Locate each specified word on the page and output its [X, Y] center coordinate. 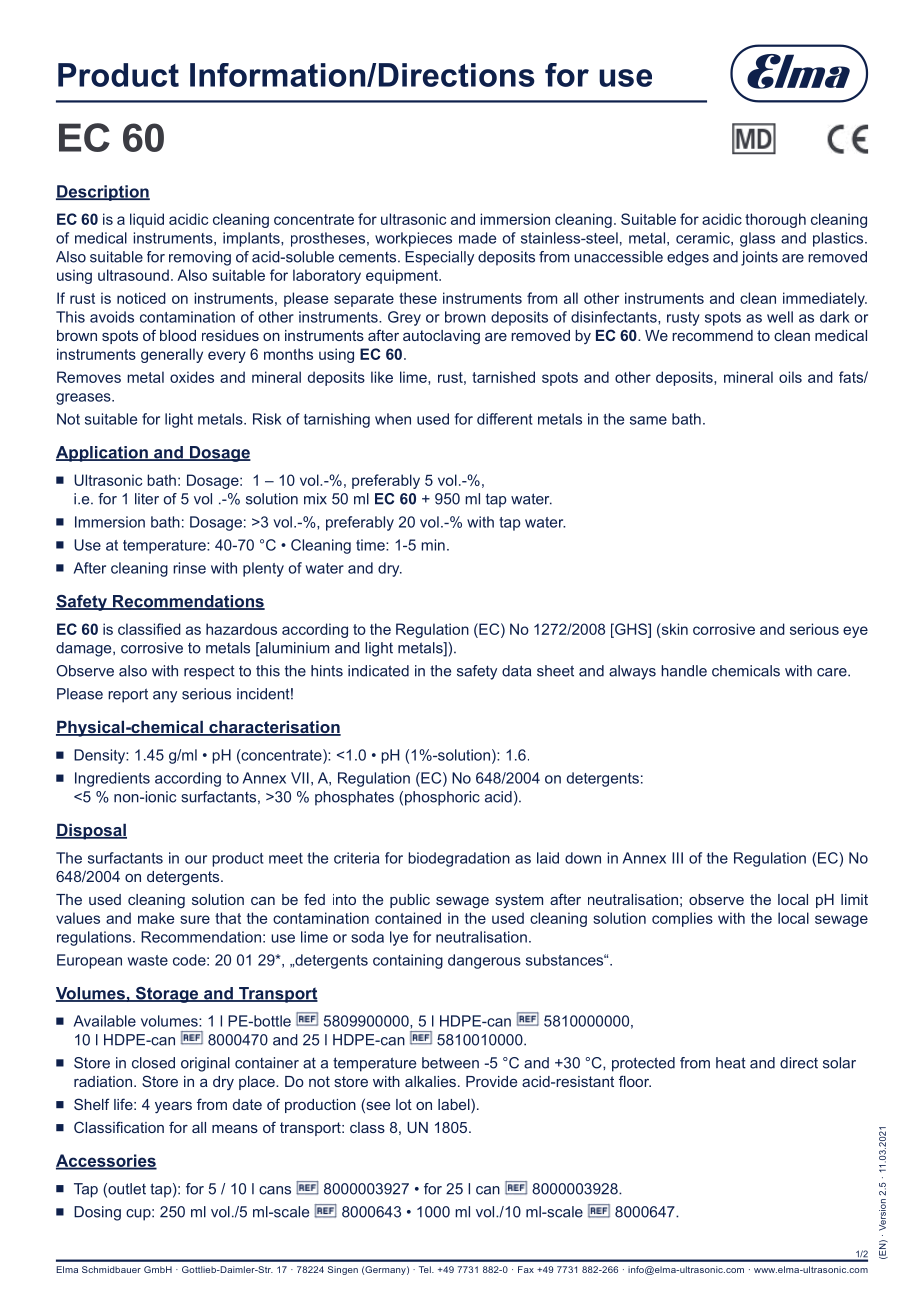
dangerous [484, 961]
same [648, 420]
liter [147, 499]
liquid [147, 220]
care [833, 672]
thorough [775, 220]
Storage [167, 995]
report [128, 695]
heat [731, 1063]
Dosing [97, 1213]
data [516, 671]
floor [635, 1081]
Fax [526, 1269]
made [477, 238]
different [504, 419]
